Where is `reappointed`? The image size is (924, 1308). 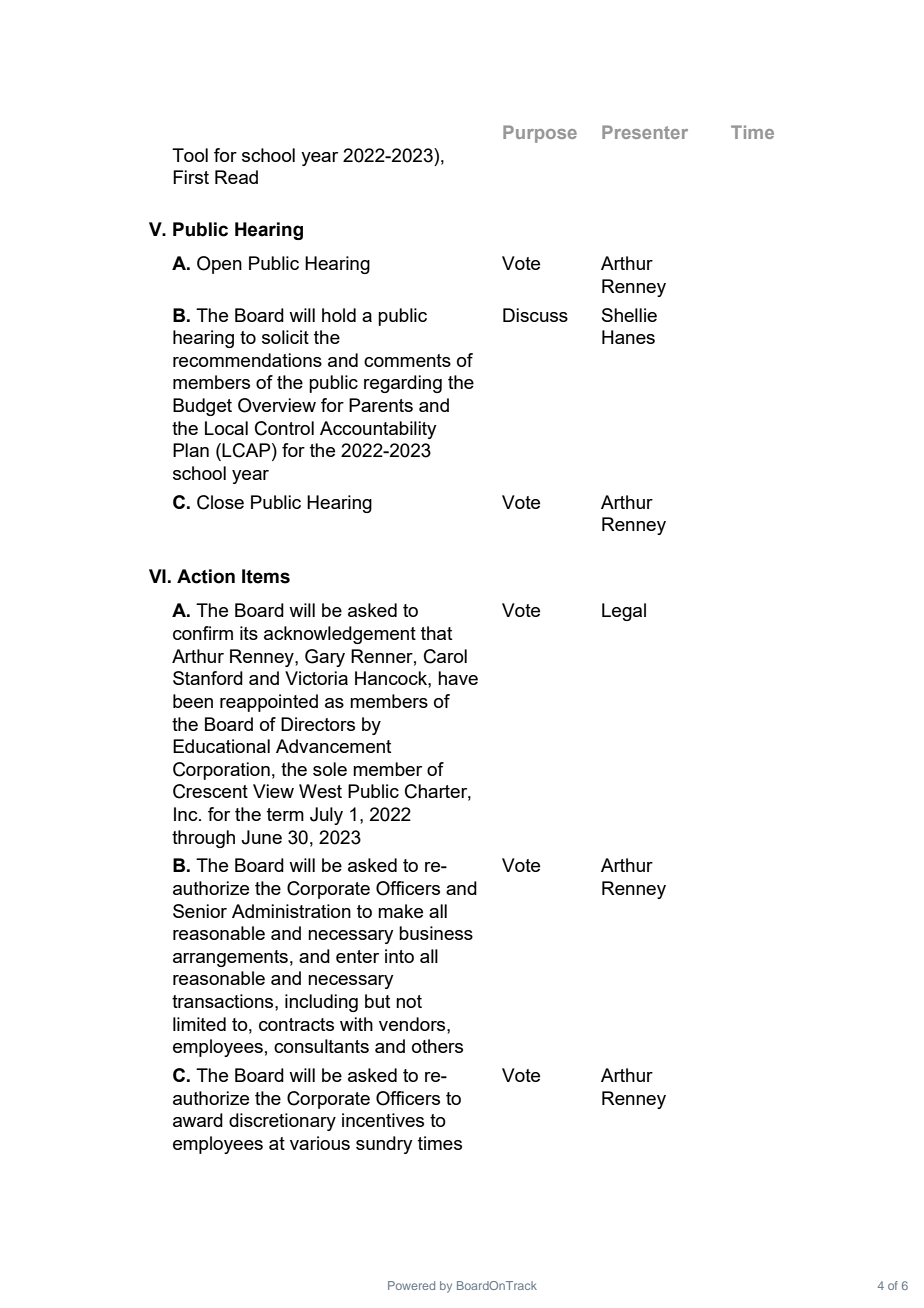
reappointed is located at coordinates (269, 703).
